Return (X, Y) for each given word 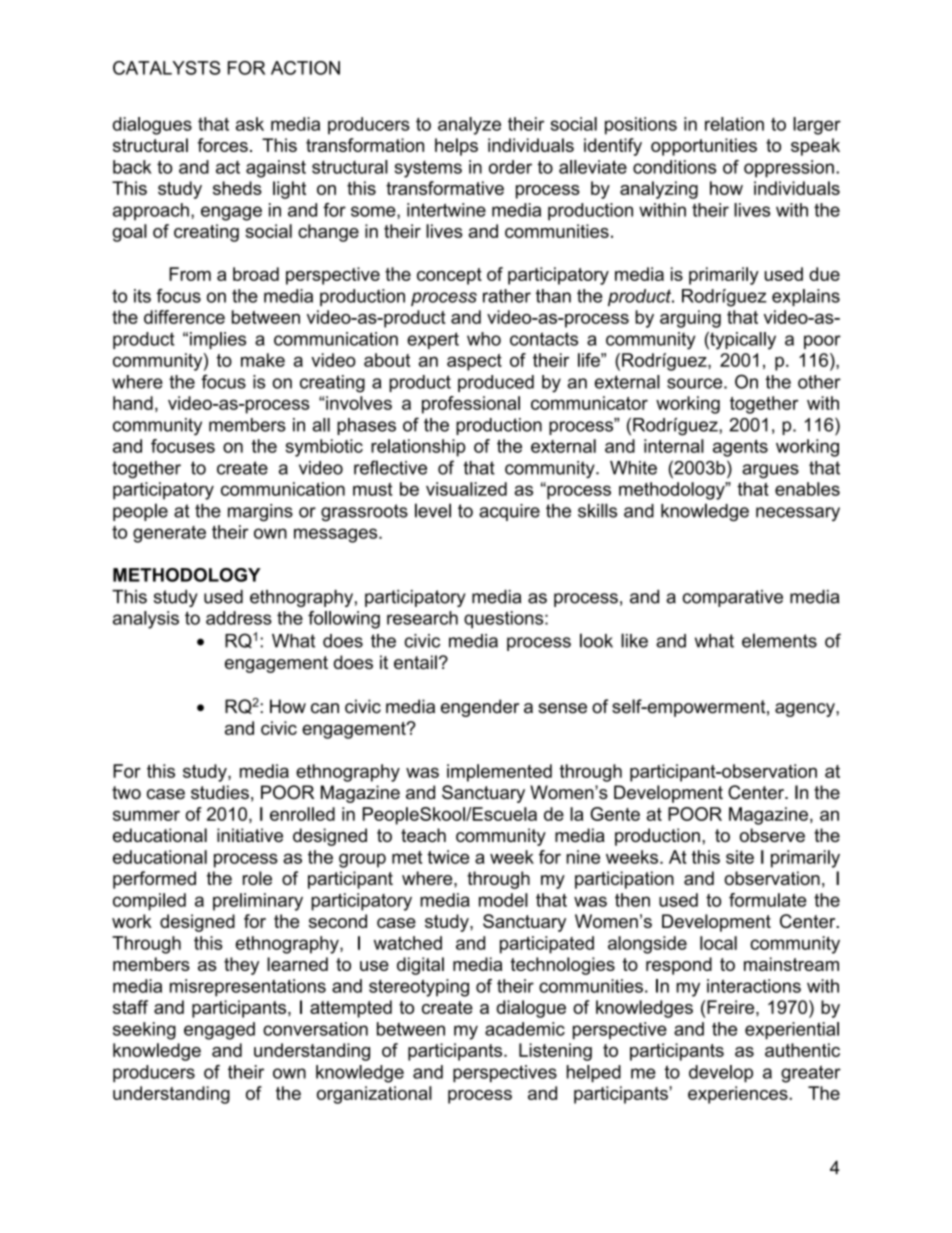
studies (220, 792)
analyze (469, 126)
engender (480, 708)
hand (133, 403)
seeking (144, 1031)
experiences (739, 1095)
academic (525, 1029)
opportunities (704, 147)
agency (806, 710)
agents (740, 448)
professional (471, 405)
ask (250, 124)
